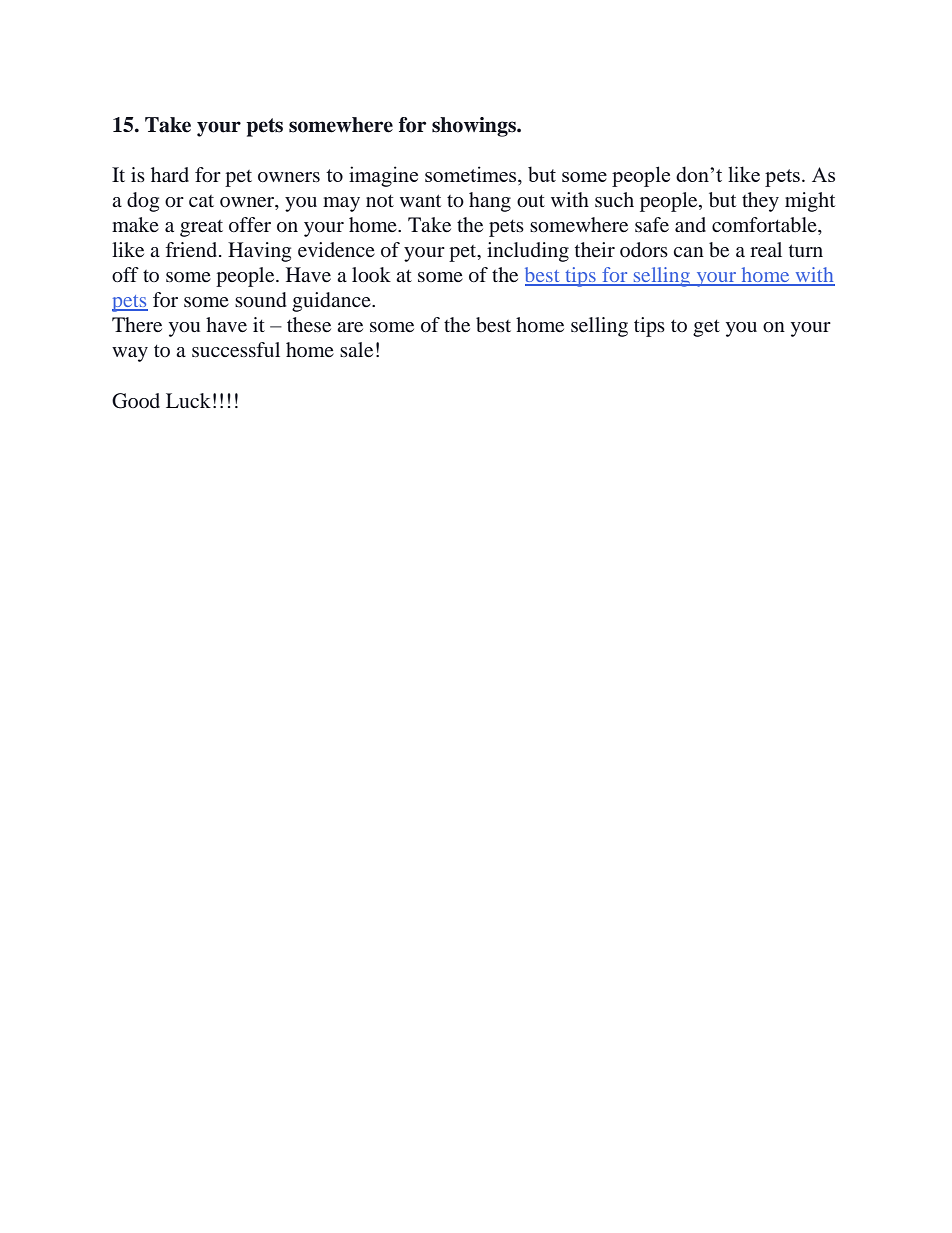 Image resolution: width=952 pixels, height=1233 pixels. I want to click on Luck, so click(188, 400).
